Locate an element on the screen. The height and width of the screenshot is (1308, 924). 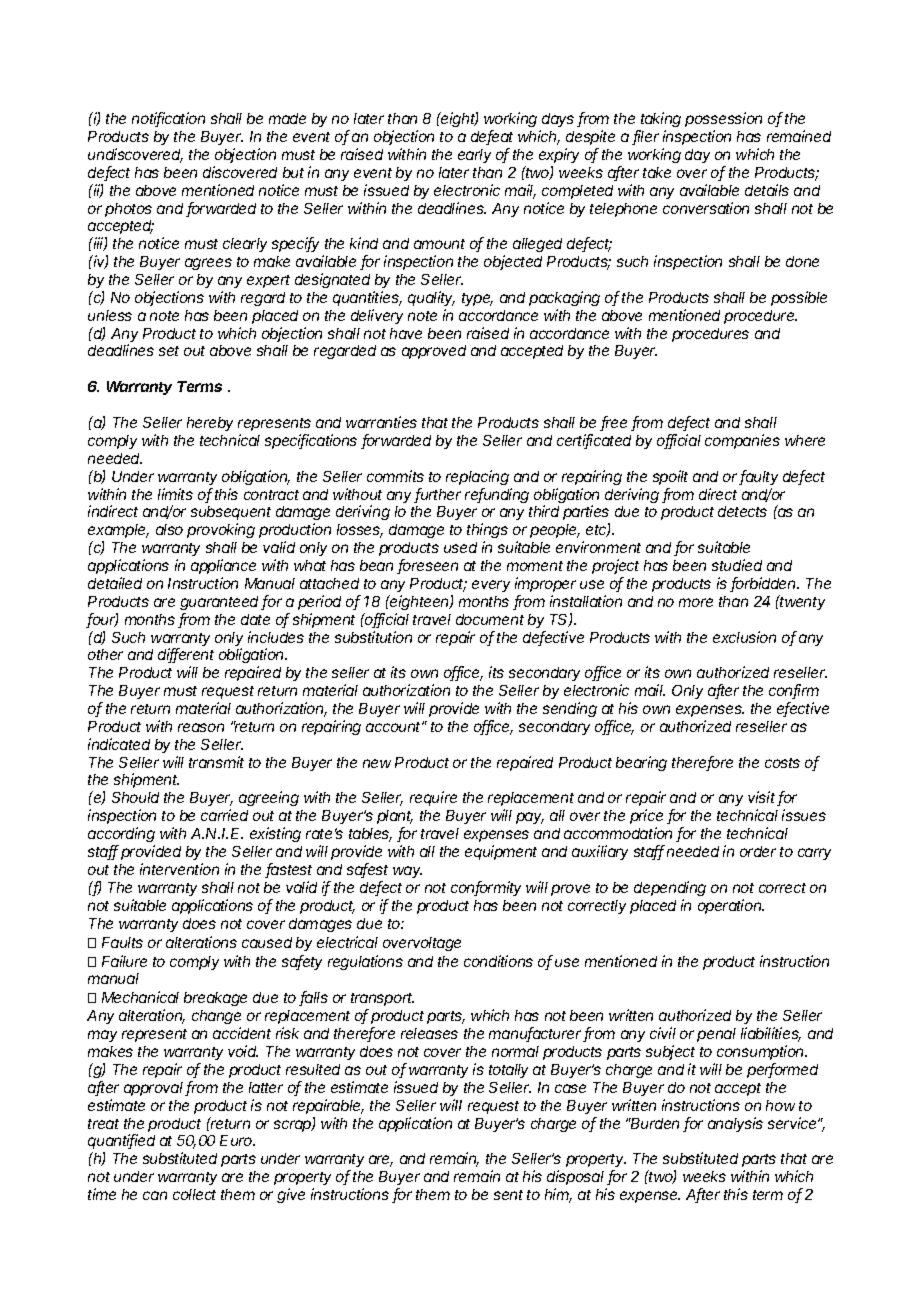
notification is located at coordinates (168, 119).
